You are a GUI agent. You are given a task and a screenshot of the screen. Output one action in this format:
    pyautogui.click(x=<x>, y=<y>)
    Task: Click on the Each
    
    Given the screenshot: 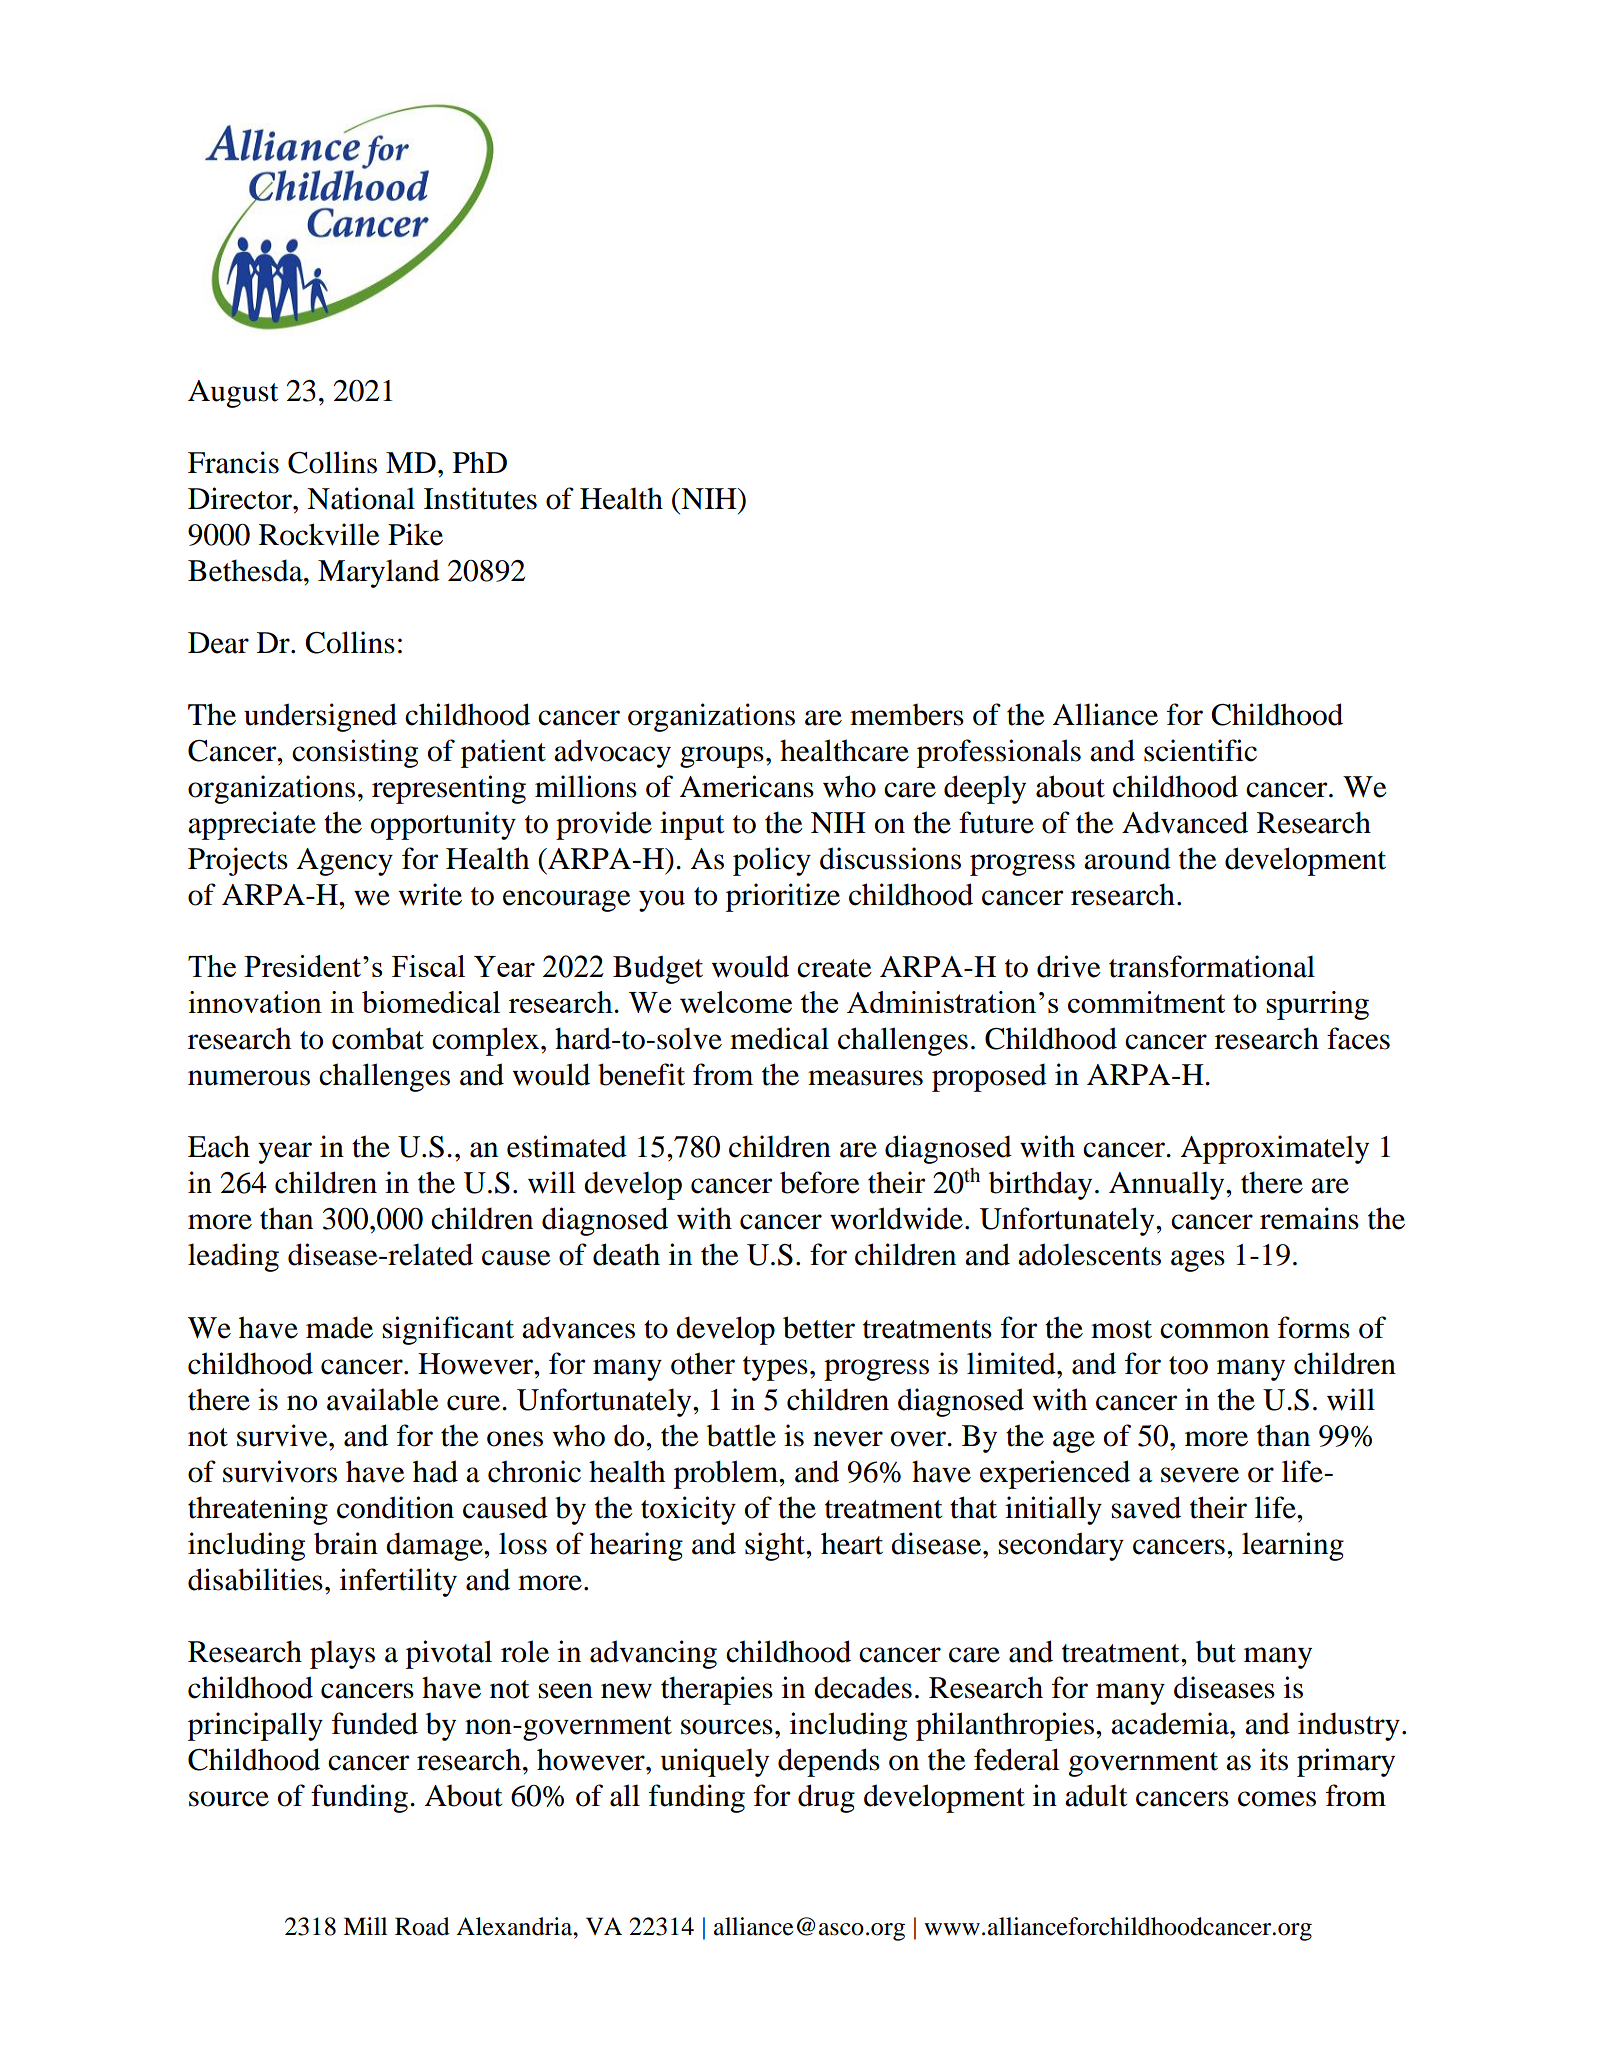 What is the action you would take?
    pyautogui.click(x=219, y=1146)
